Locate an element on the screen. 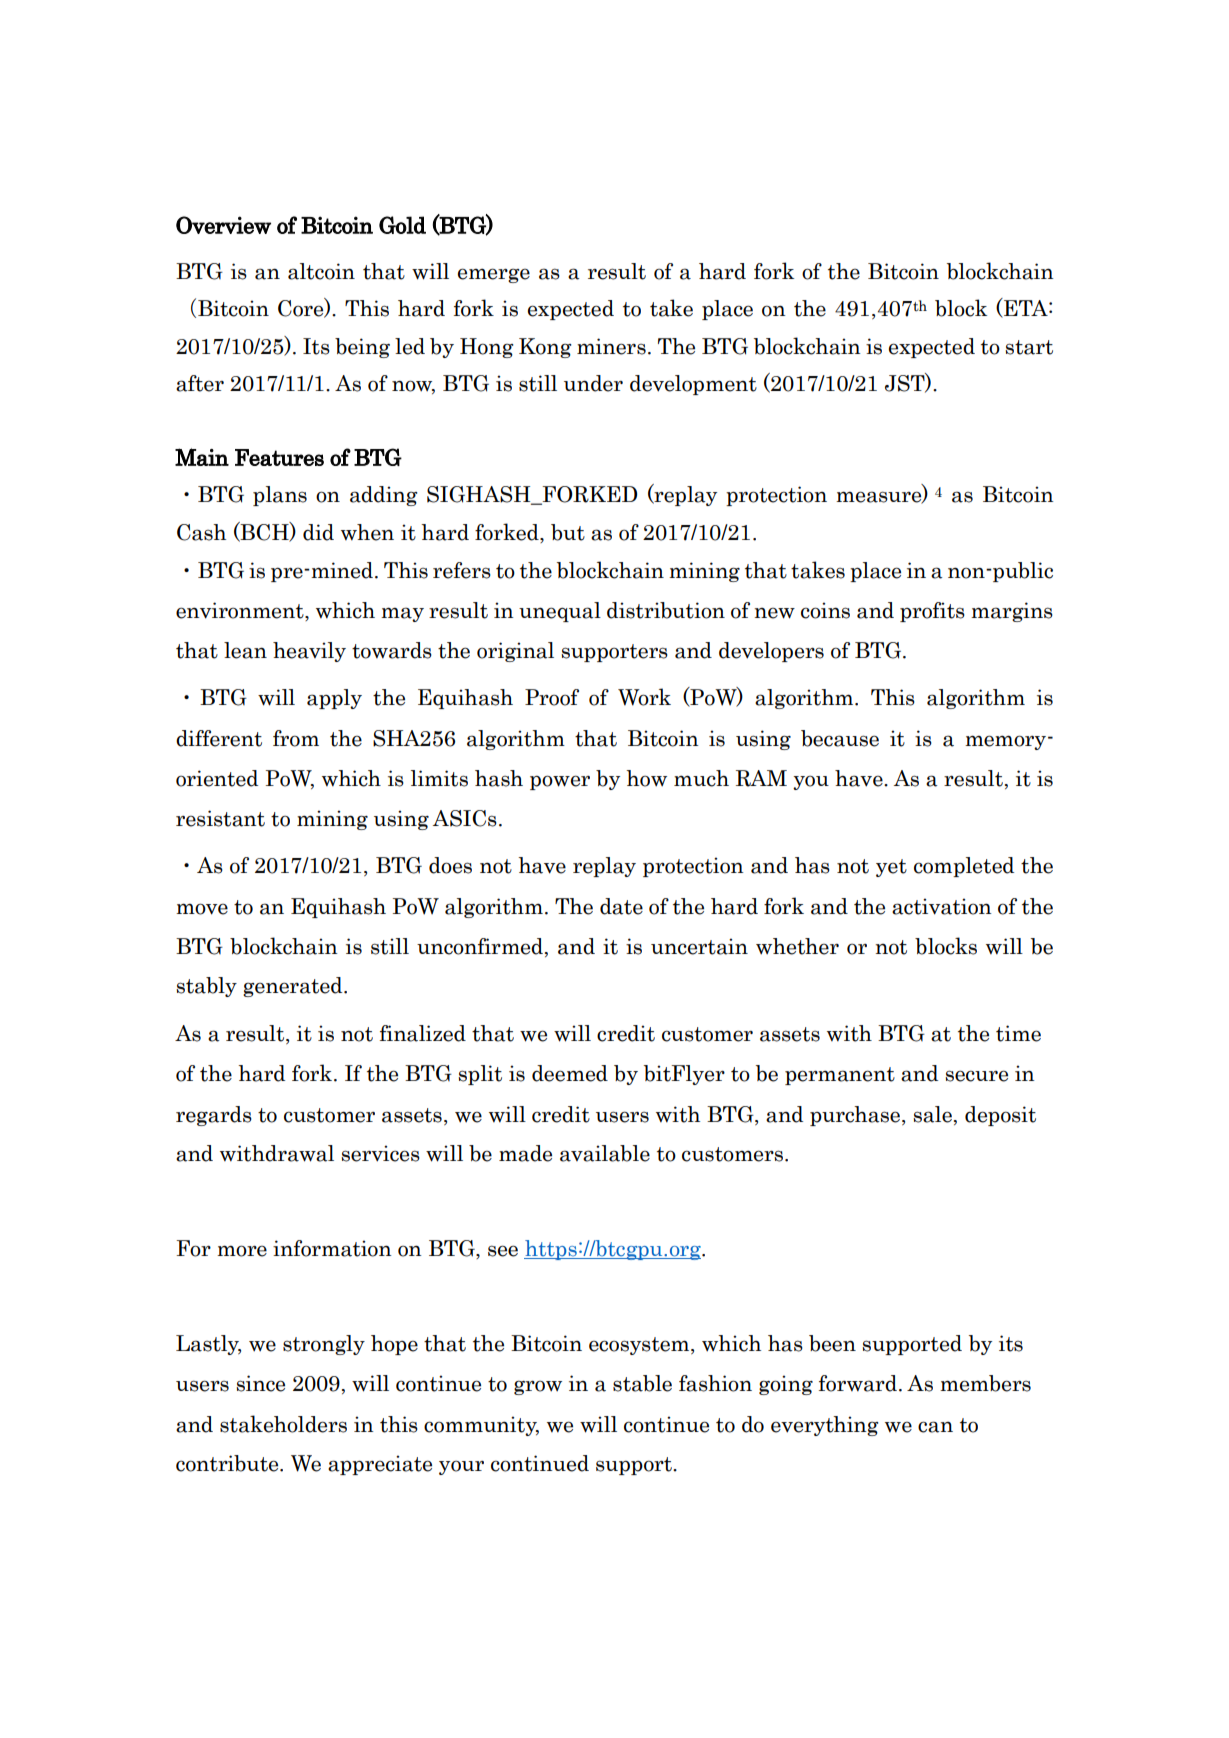  altcoin is located at coordinates (321, 271).
